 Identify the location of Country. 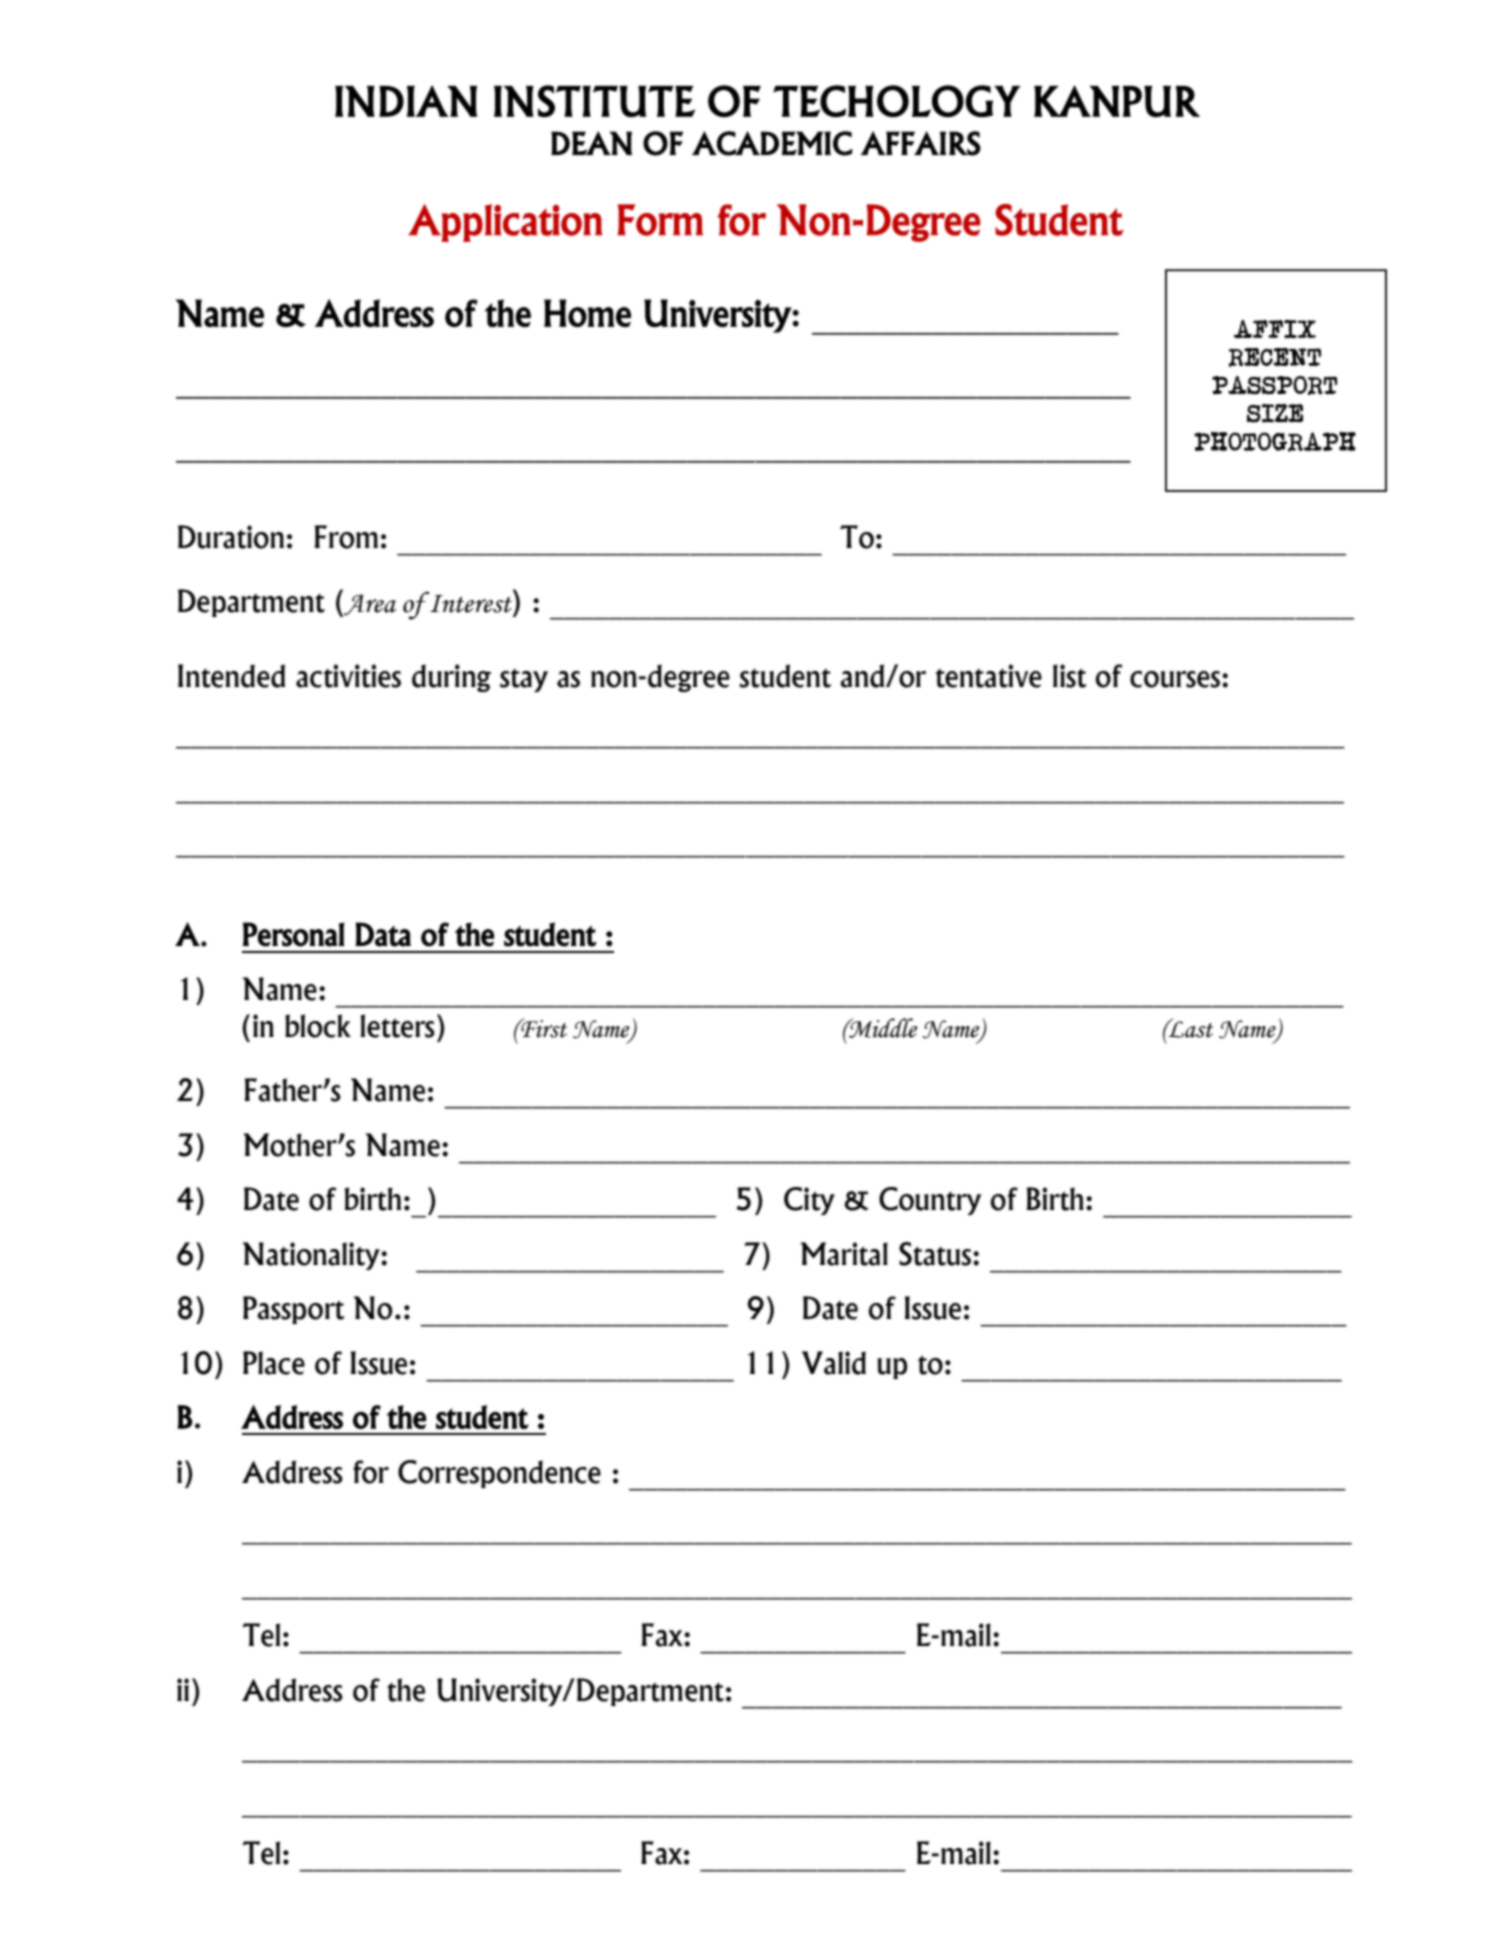
(930, 1201).
